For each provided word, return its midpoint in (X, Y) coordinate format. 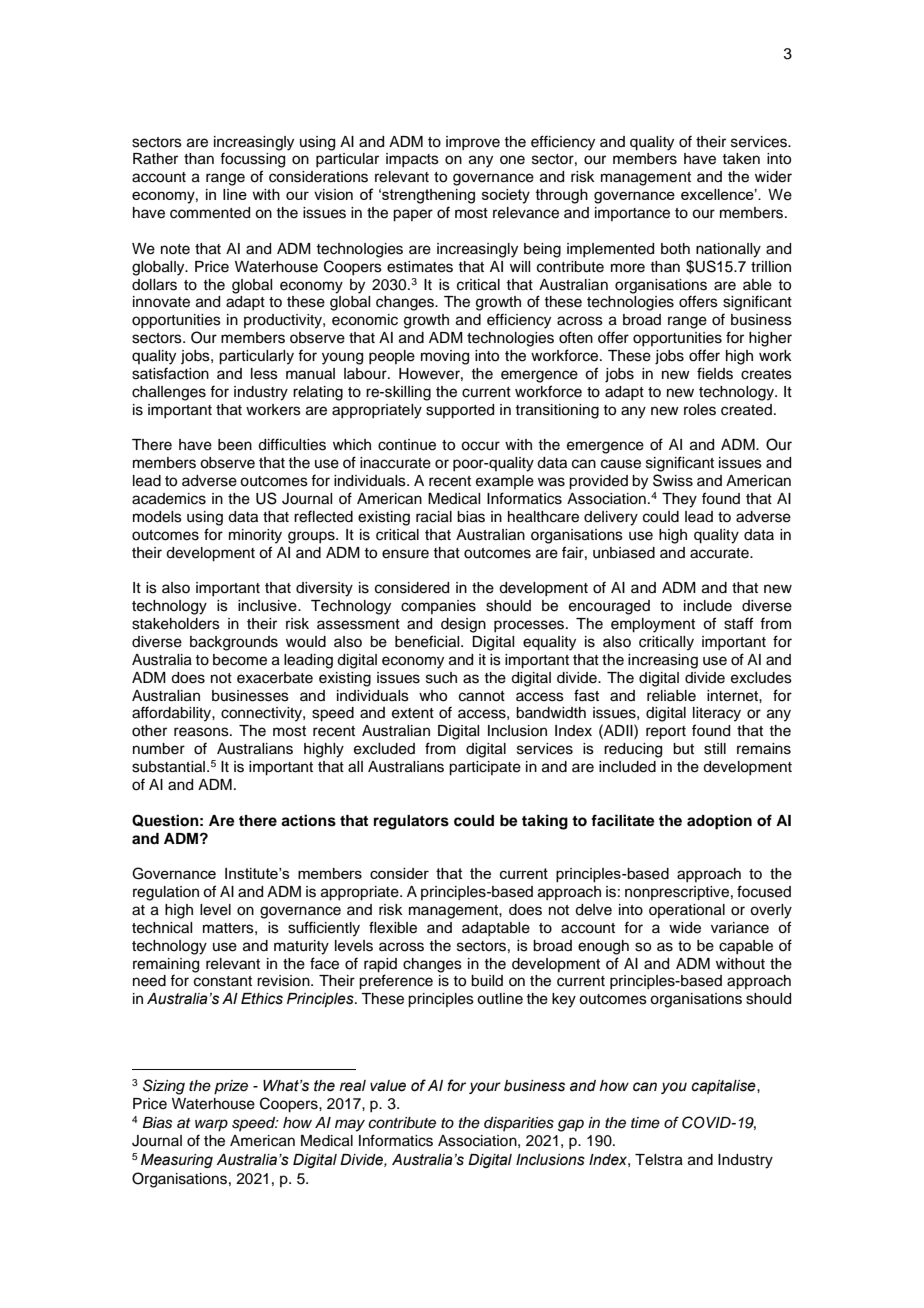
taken (741, 159)
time (645, 1122)
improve (473, 143)
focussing (252, 160)
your (485, 1088)
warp (211, 1125)
